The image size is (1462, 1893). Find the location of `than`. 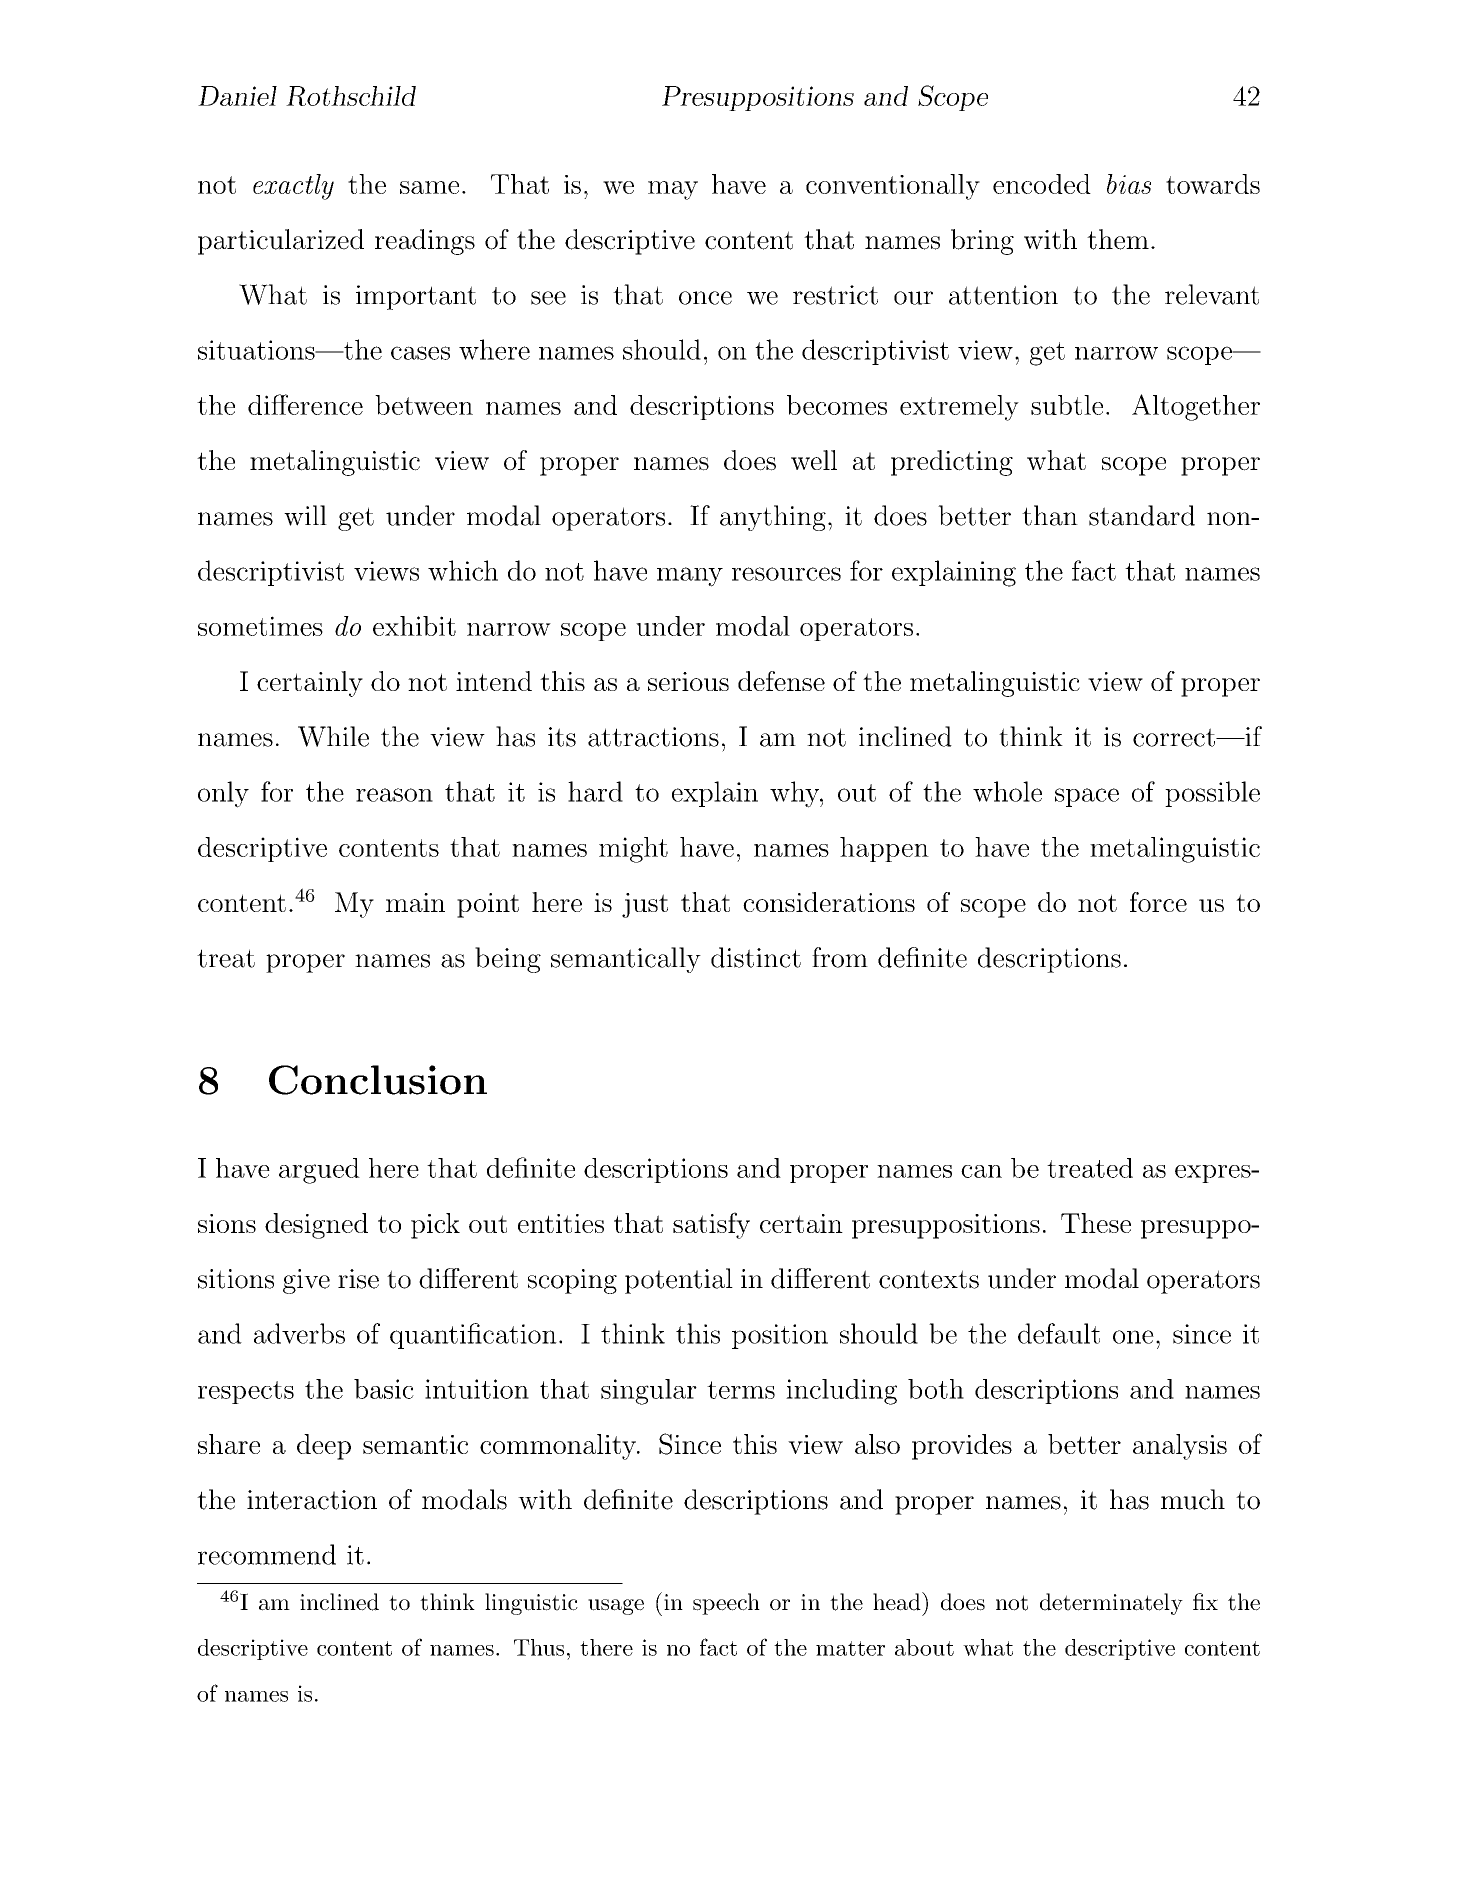

than is located at coordinates (1050, 515).
